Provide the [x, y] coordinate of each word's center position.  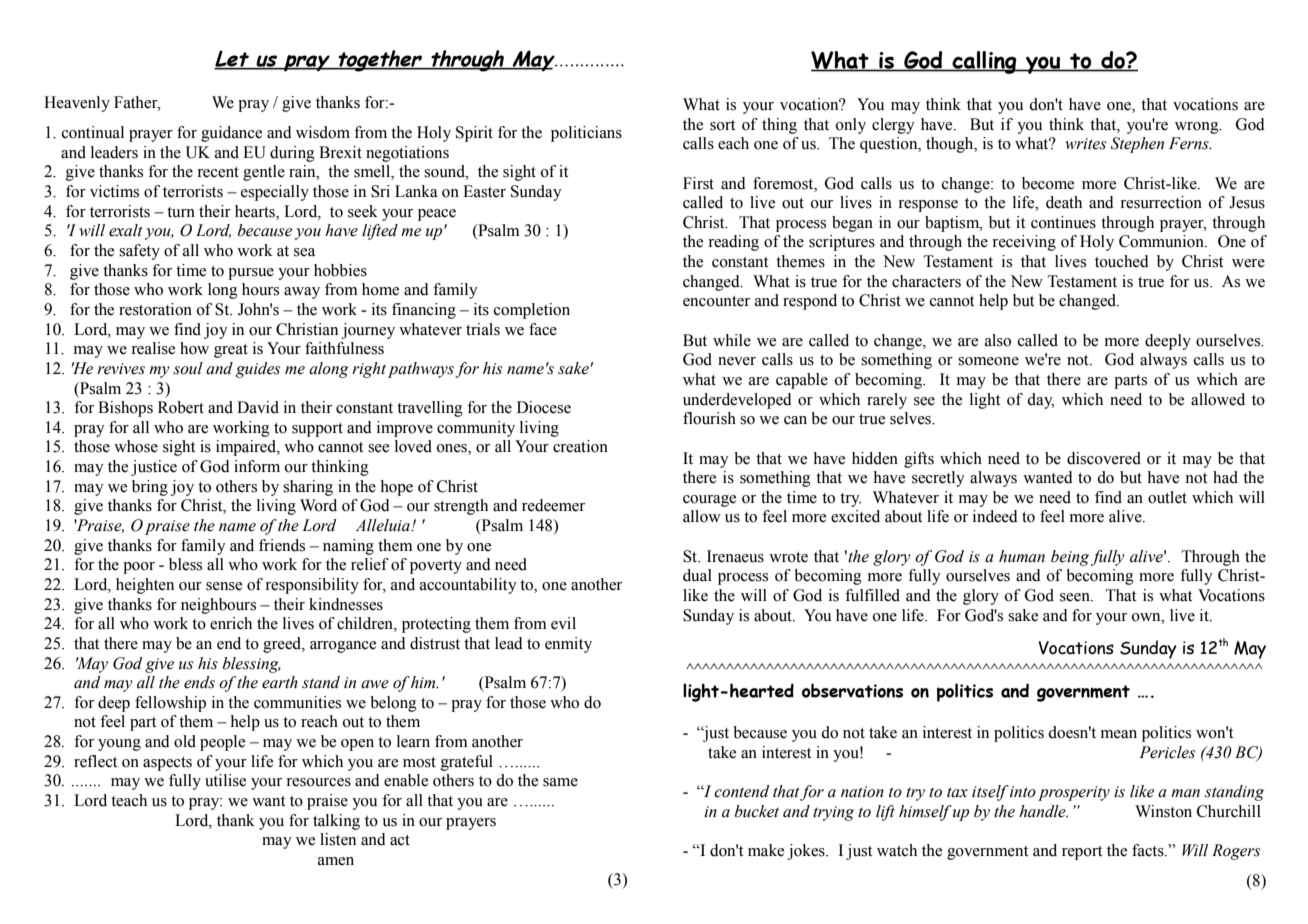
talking [336, 822]
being [1070, 558]
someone [988, 361]
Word [318, 505]
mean [1119, 734]
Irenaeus [735, 556]
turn [181, 212]
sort [722, 125]
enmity [568, 645]
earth [280, 682]
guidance [231, 134]
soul [188, 368]
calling [984, 62]
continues [1063, 222]
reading [733, 243]
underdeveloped [737, 401]
